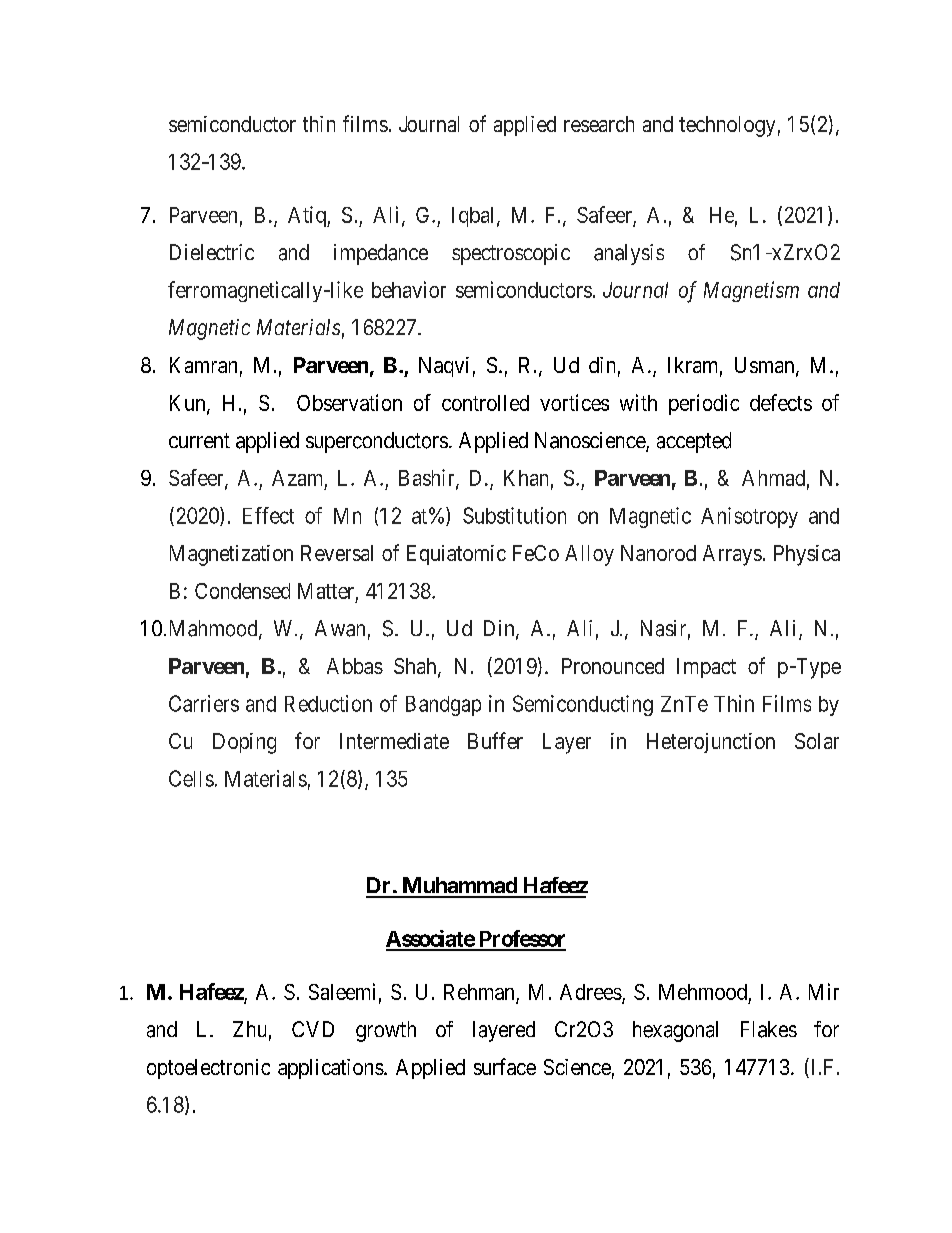 The height and width of the page is (1233, 952). What do you see at coordinates (313, 1029) in the page?
I see `CVD` at bounding box center [313, 1029].
